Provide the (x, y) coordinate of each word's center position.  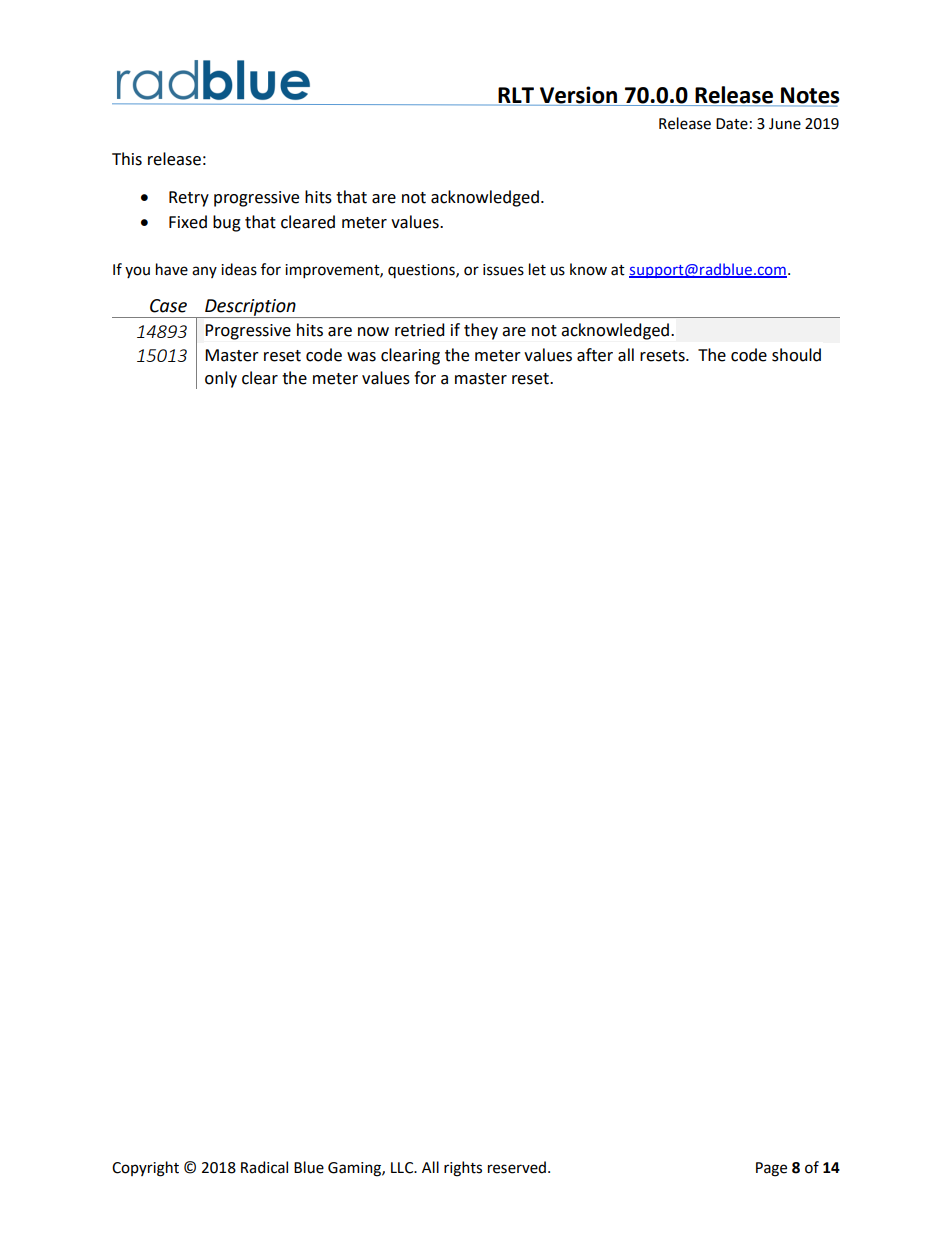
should (796, 355)
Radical (264, 1167)
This (127, 159)
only (221, 379)
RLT (516, 95)
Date (732, 124)
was (361, 357)
